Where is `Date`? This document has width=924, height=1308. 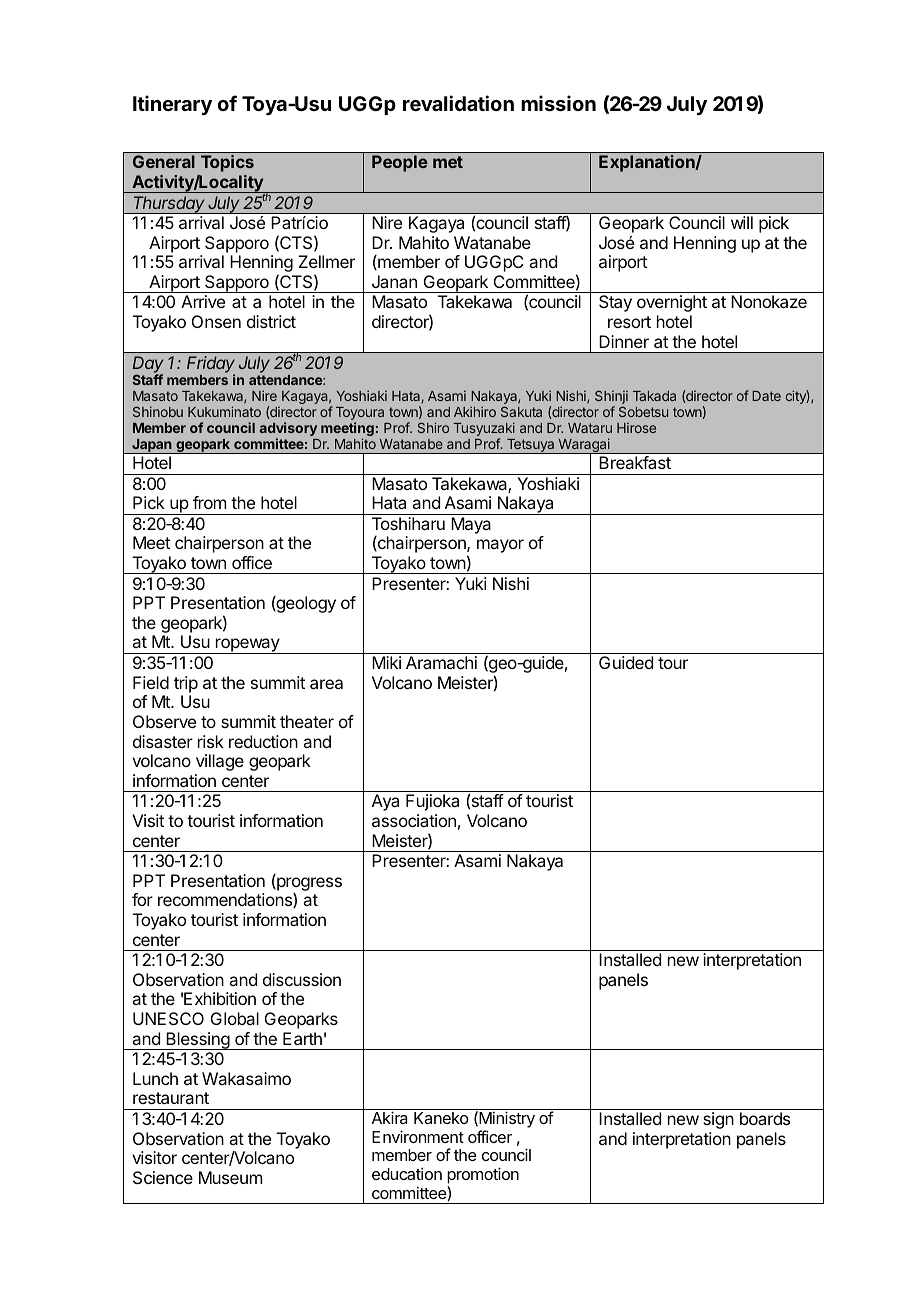
Date is located at coordinates (766, 396).
